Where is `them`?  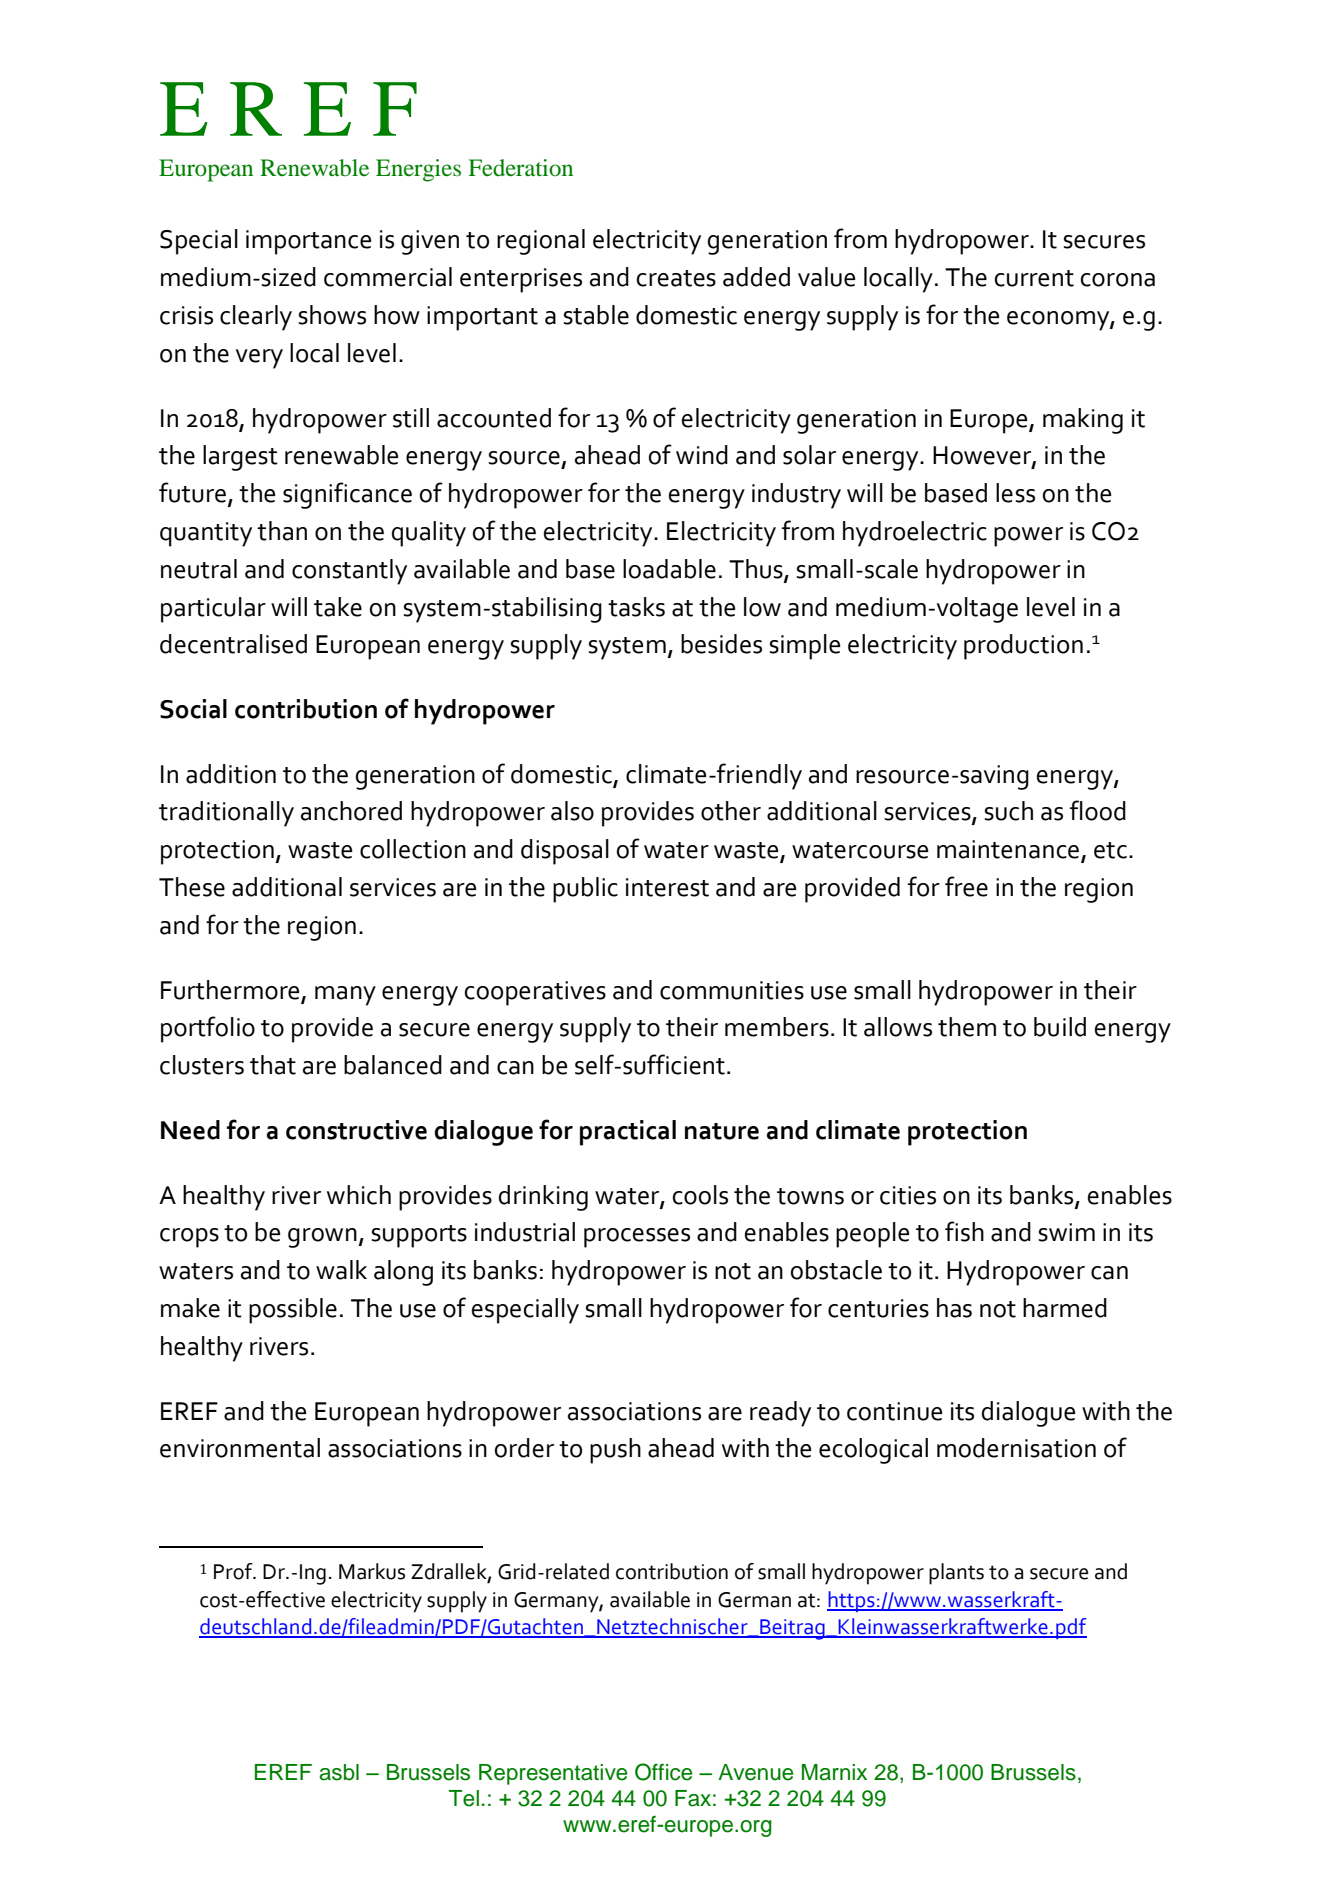 them is located at coordinates (967, 1027).
